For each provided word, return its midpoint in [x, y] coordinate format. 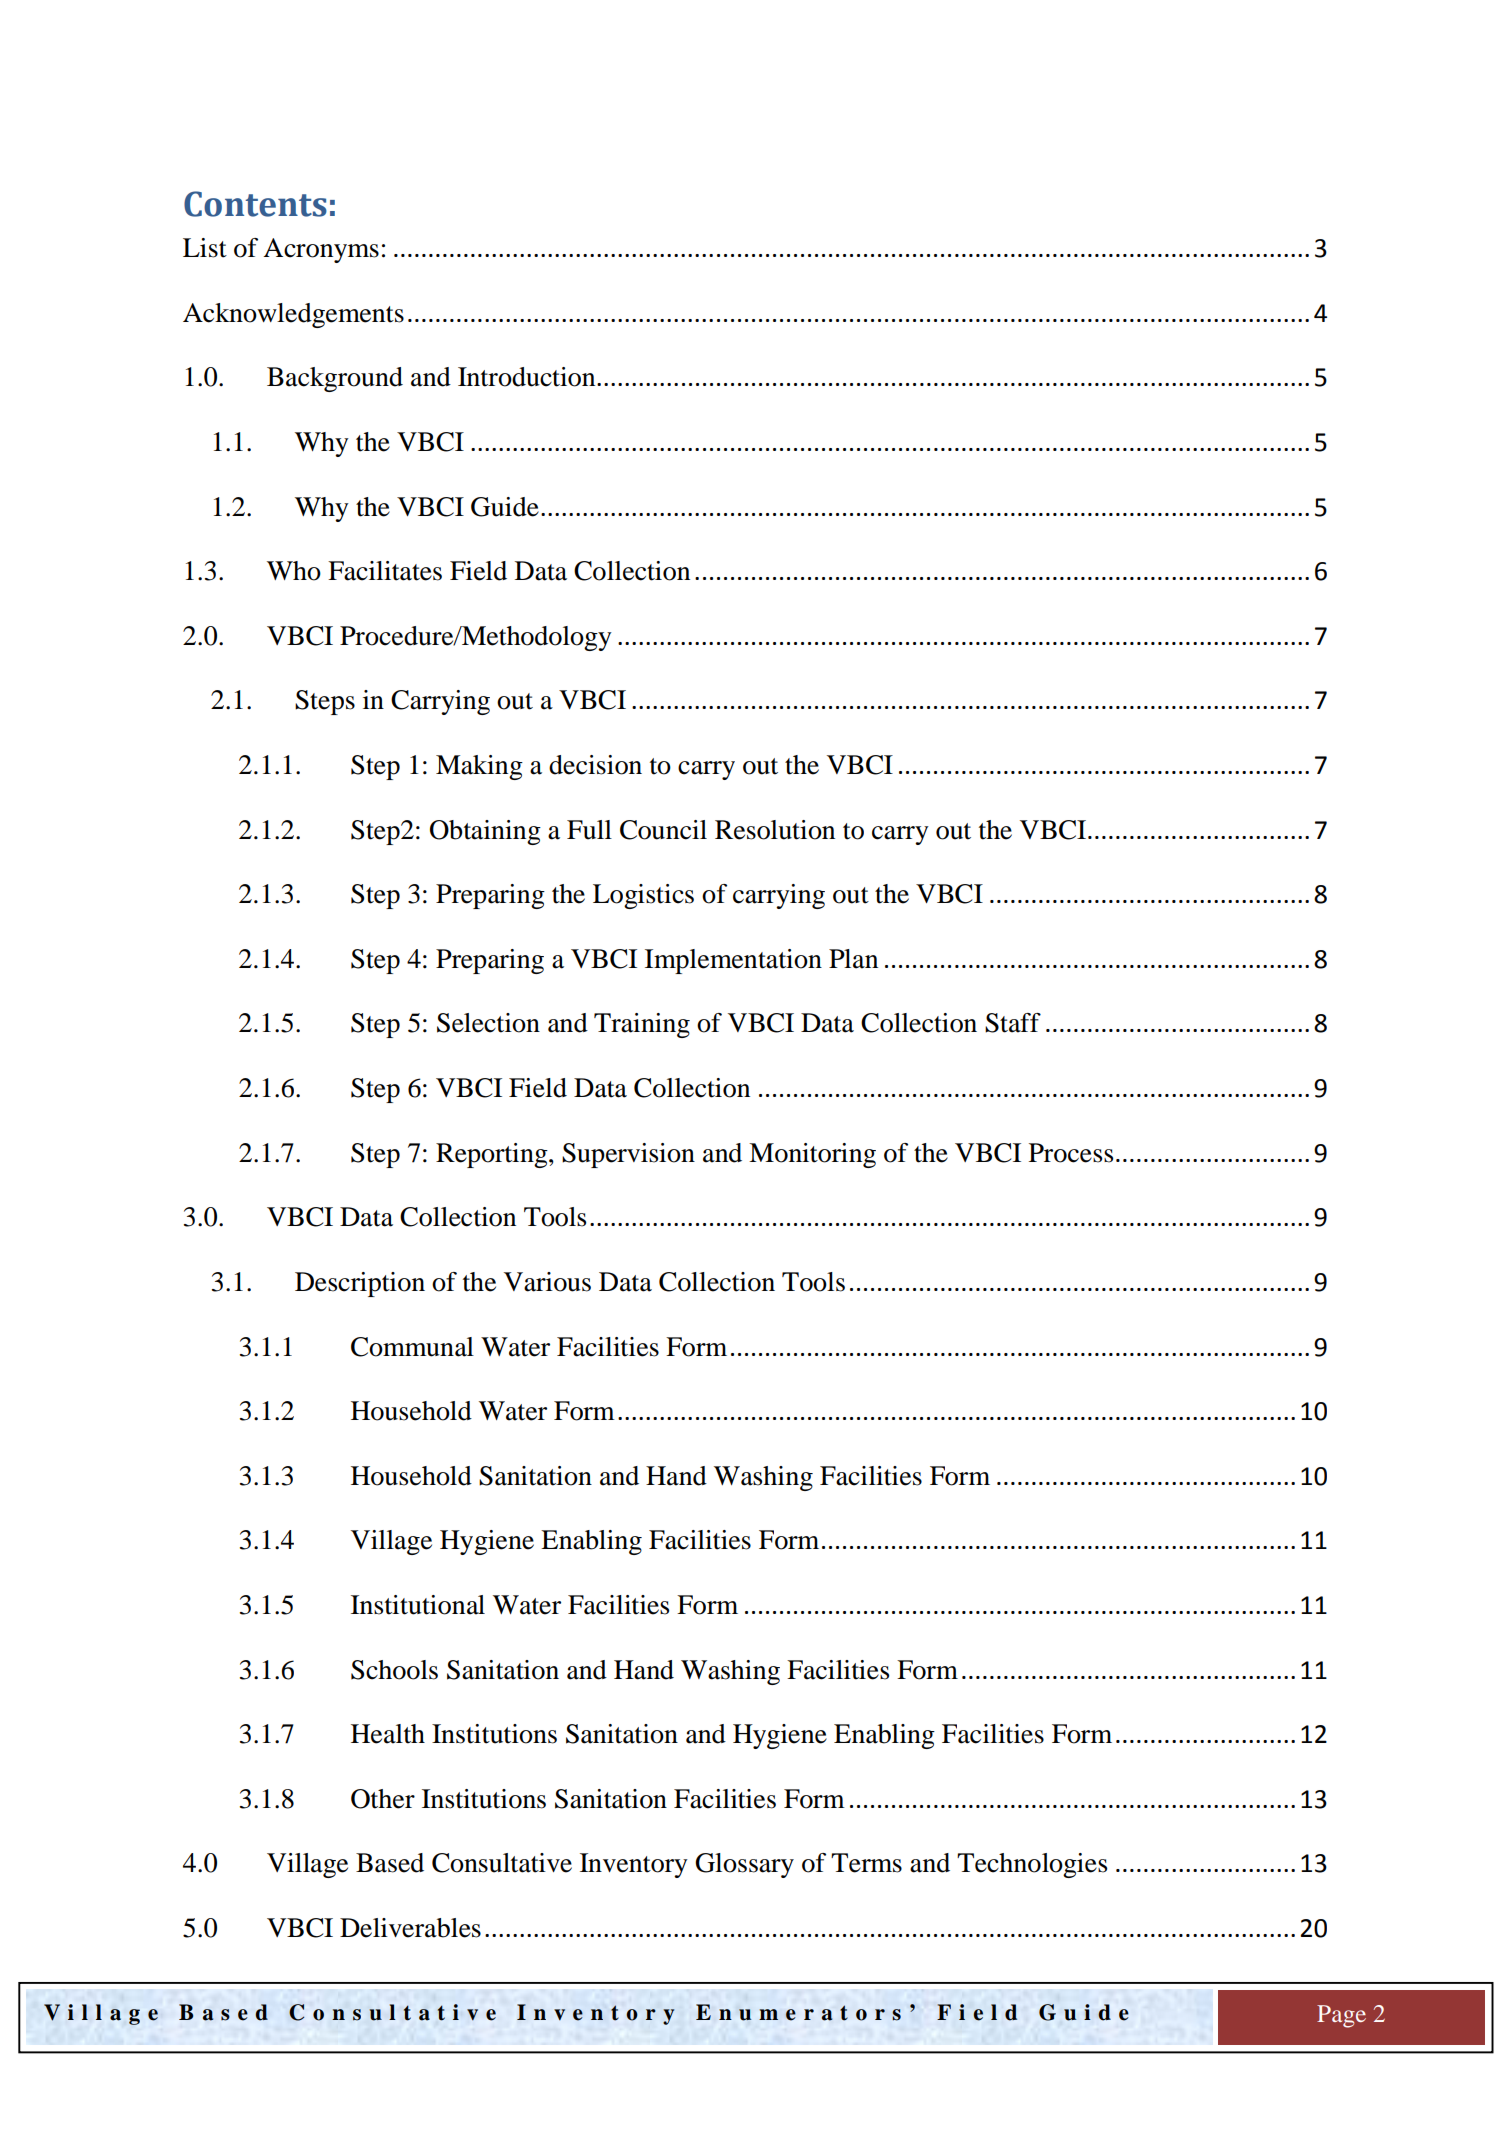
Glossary [744, 1865]
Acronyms [321, 250]
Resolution [775, 830]
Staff [1013, 1023]
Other [383, 1799]
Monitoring [812, 1155]
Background [335, 379]
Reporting [493, 1155]
